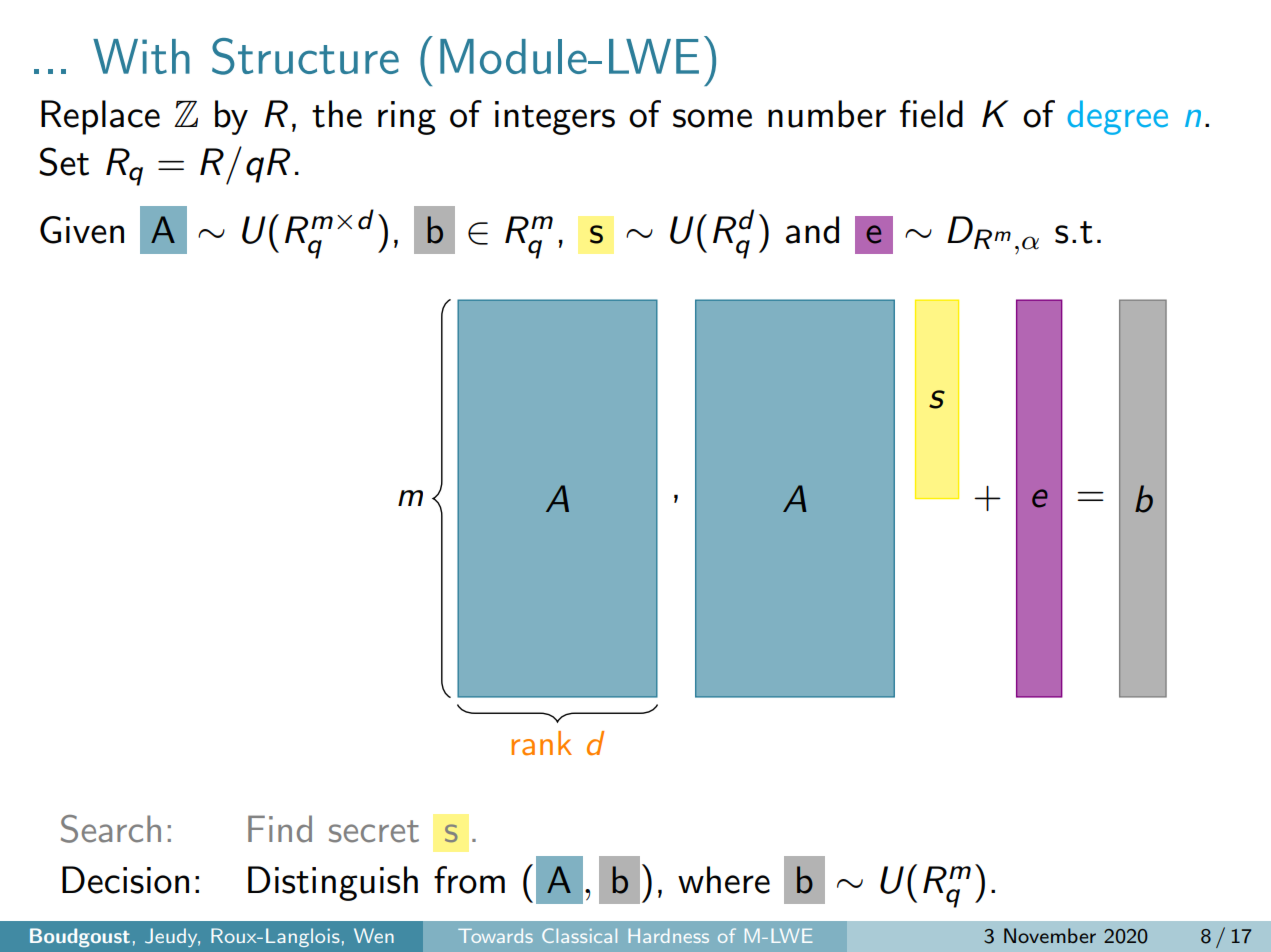  I want to click on where, so click(724, 880).
